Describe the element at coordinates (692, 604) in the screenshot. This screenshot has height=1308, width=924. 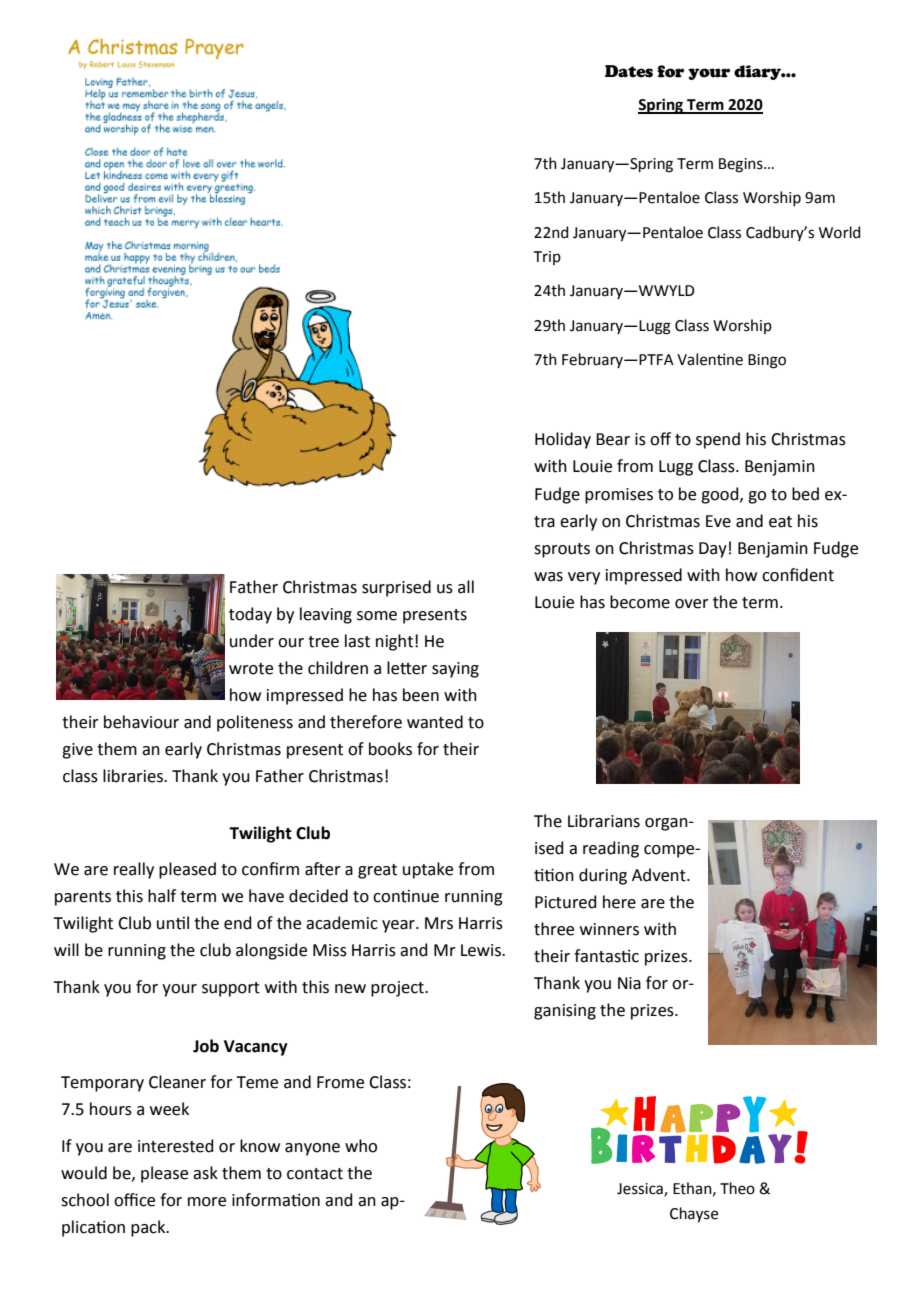
I see `over` at that location.
